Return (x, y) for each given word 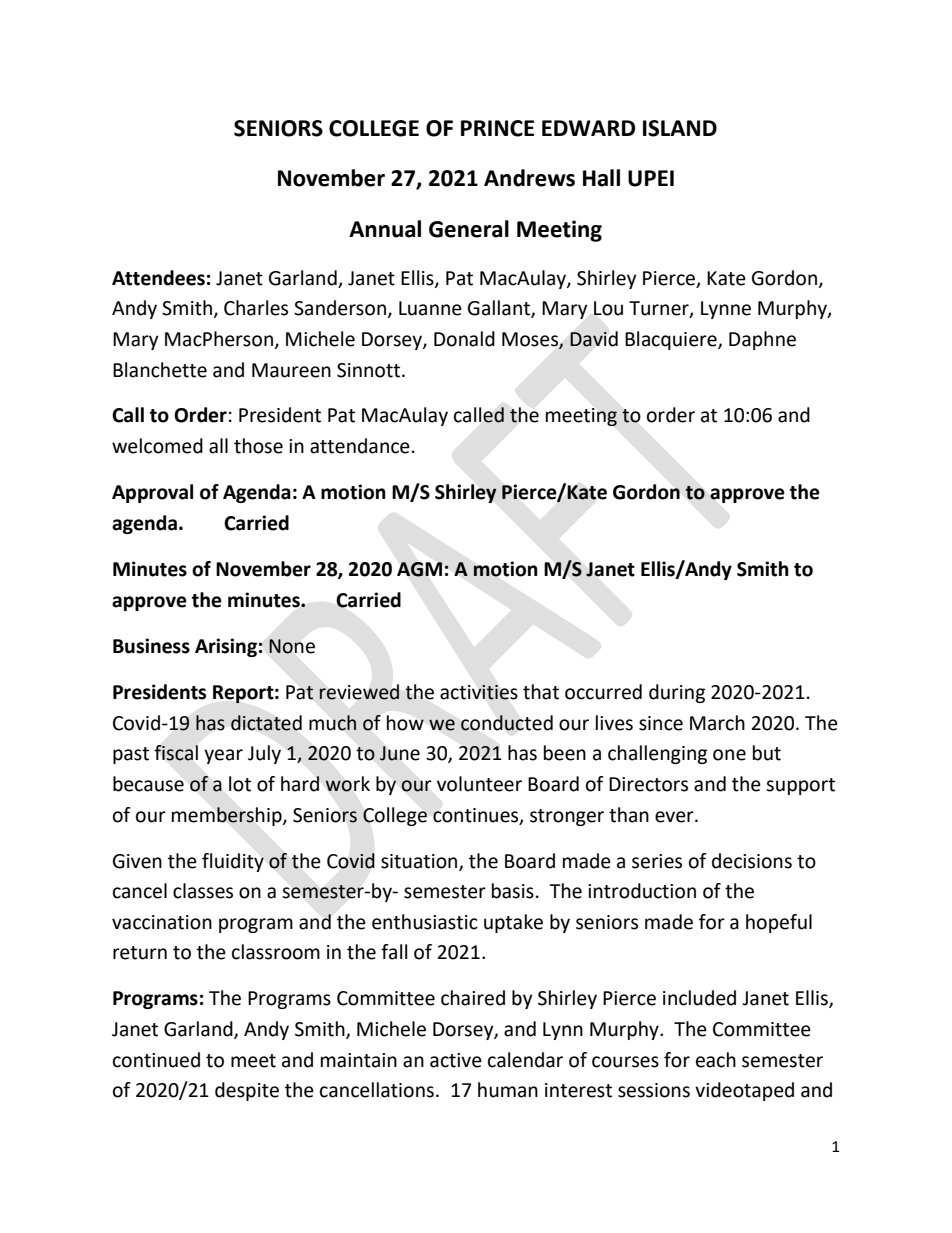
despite (247, 1091)
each (716, 1060)
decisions (752, 861)
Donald (464, 339)
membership (228, 816)
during (677, 693)
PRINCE (497, 128)
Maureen (291, 370)
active (456, 1060)
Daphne (762, 340)
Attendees (158, 278)
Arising (226, 647)
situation (420, 862)
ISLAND (680, 128)
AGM (419, 569)
